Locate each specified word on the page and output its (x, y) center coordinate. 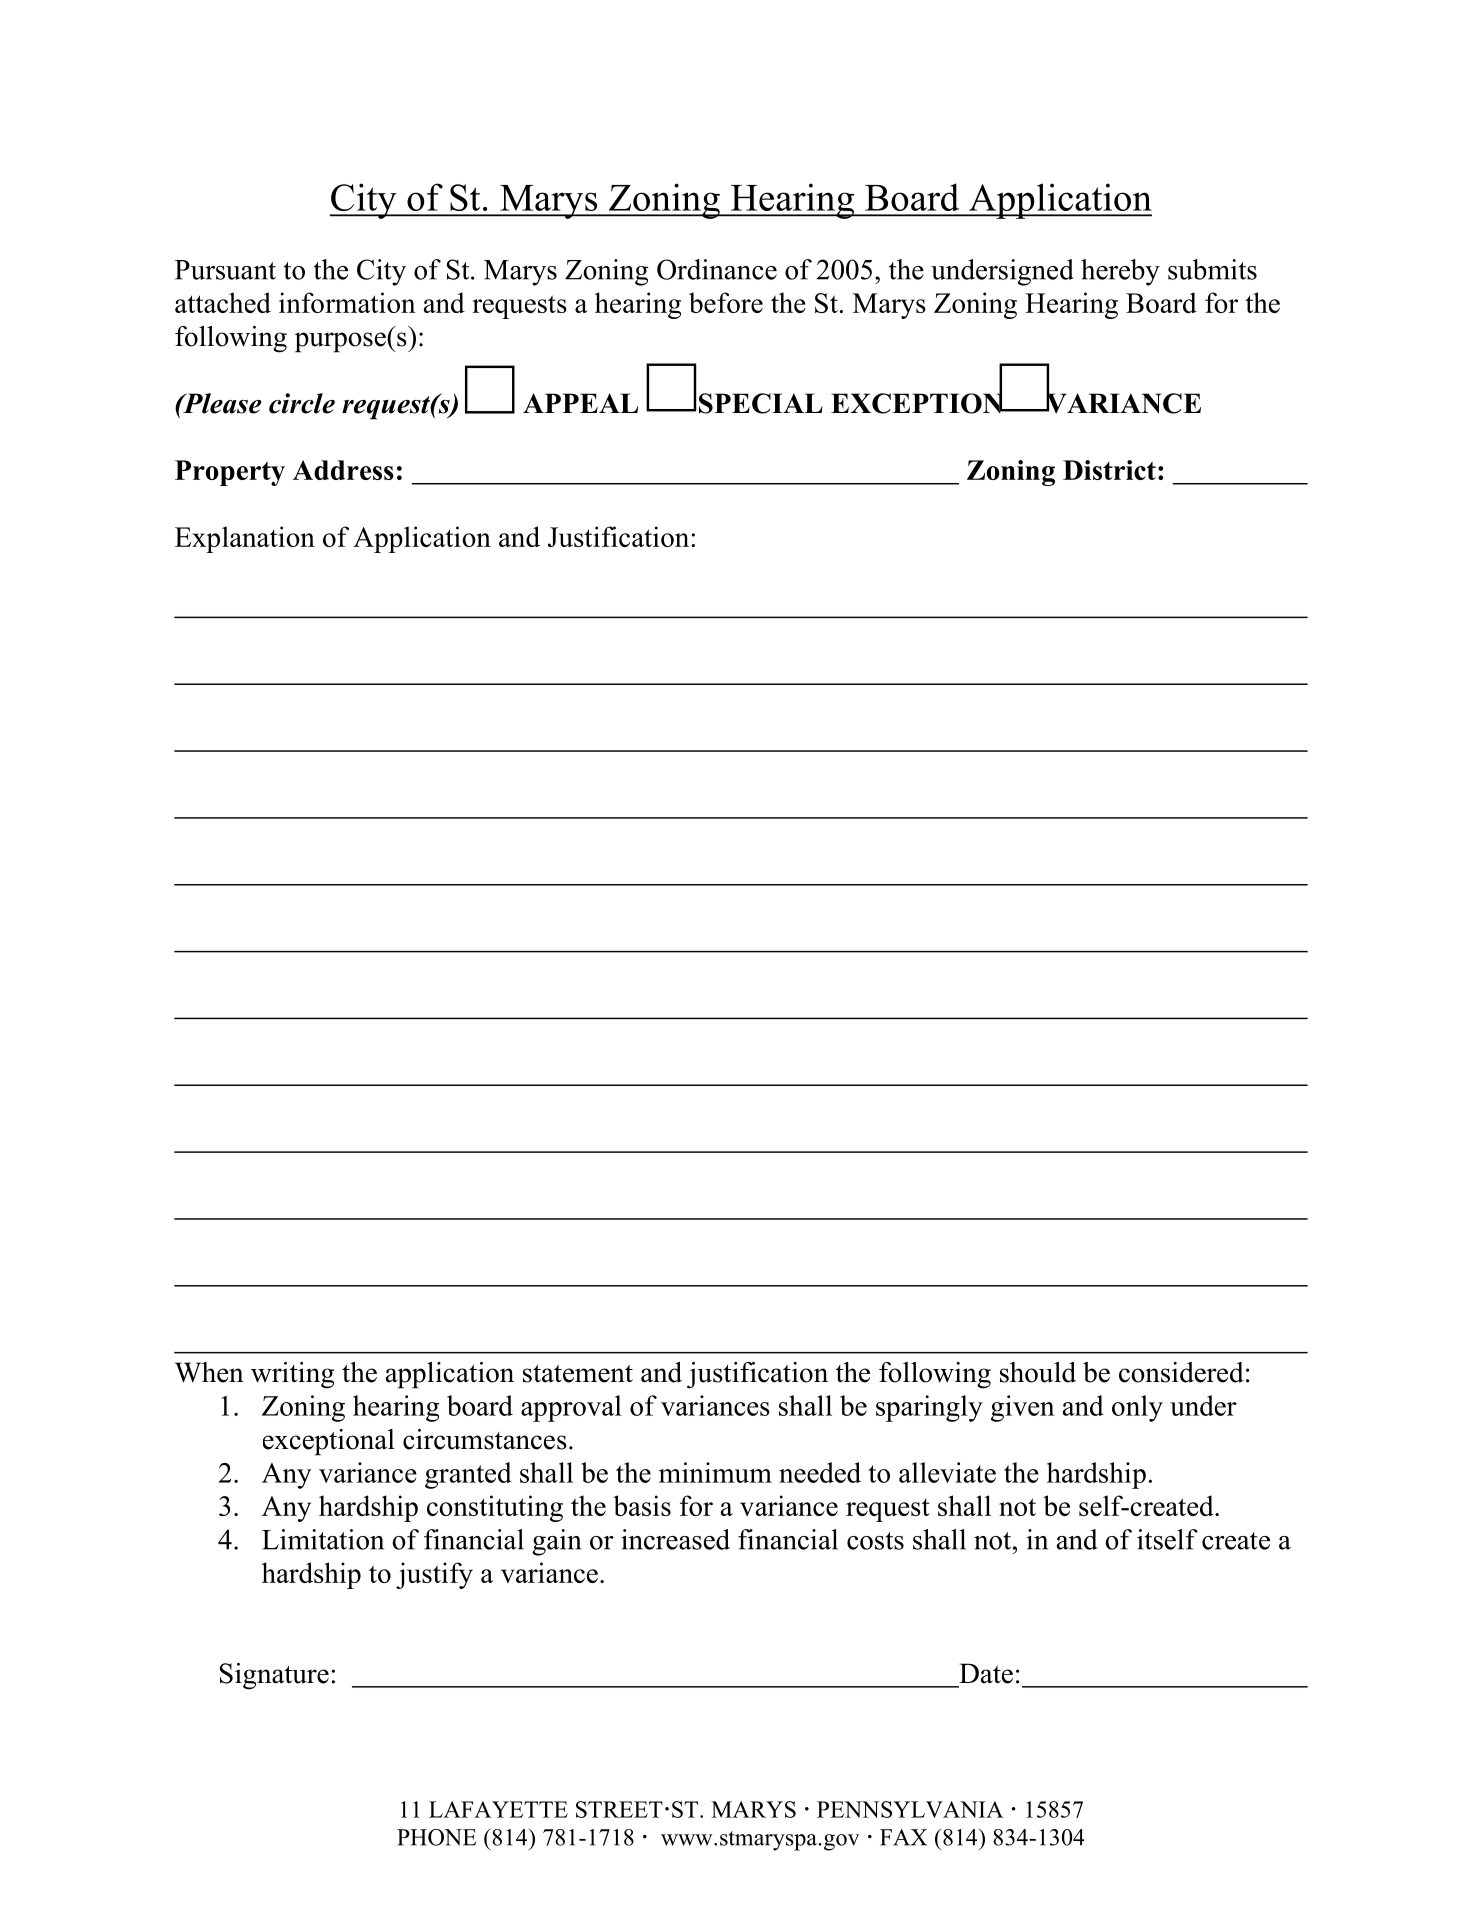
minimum (715, 1472)
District (1109, 470)
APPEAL (580, 403)
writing (292, 1375)
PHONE (437, 1837)
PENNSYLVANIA (910, 1809)
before (726, 302)
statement (578, 1374)
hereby (1120, 272)
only (1137, 1408)
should (1038, 1372)
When (209, 1372)
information (347, 302)
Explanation (245, 539)
